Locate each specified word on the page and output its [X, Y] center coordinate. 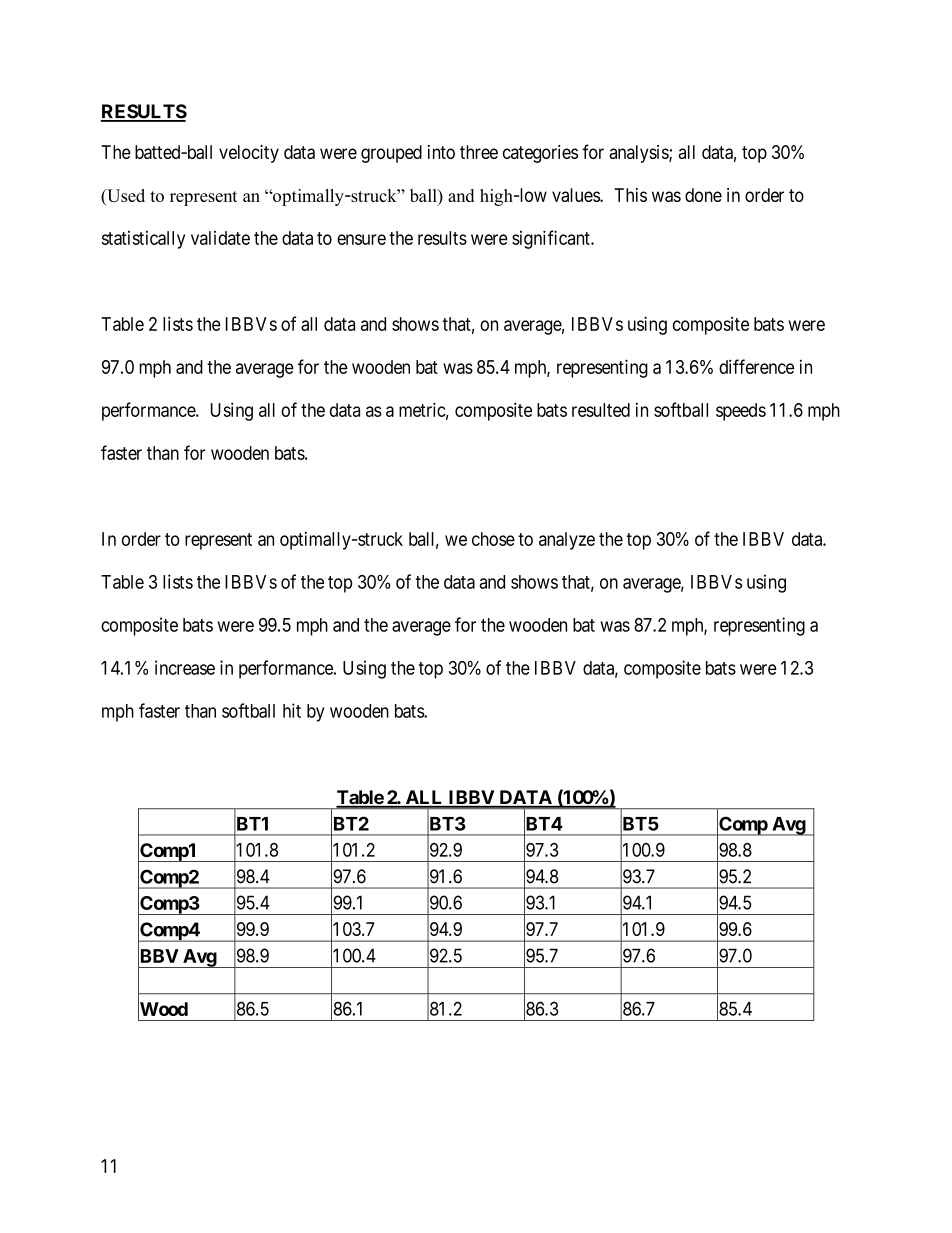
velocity [249, 154]
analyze [567, 541]
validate [220, 238]
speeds [741, 412]
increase [185, 667]
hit [292, 710]
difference [756, 366]
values [576, 195]
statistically [143, 240]
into [441, 152]
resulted [601, 410]
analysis [639, 154]
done [703, 195]
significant [552, 239]
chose [493, 539]
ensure [361, 239]
